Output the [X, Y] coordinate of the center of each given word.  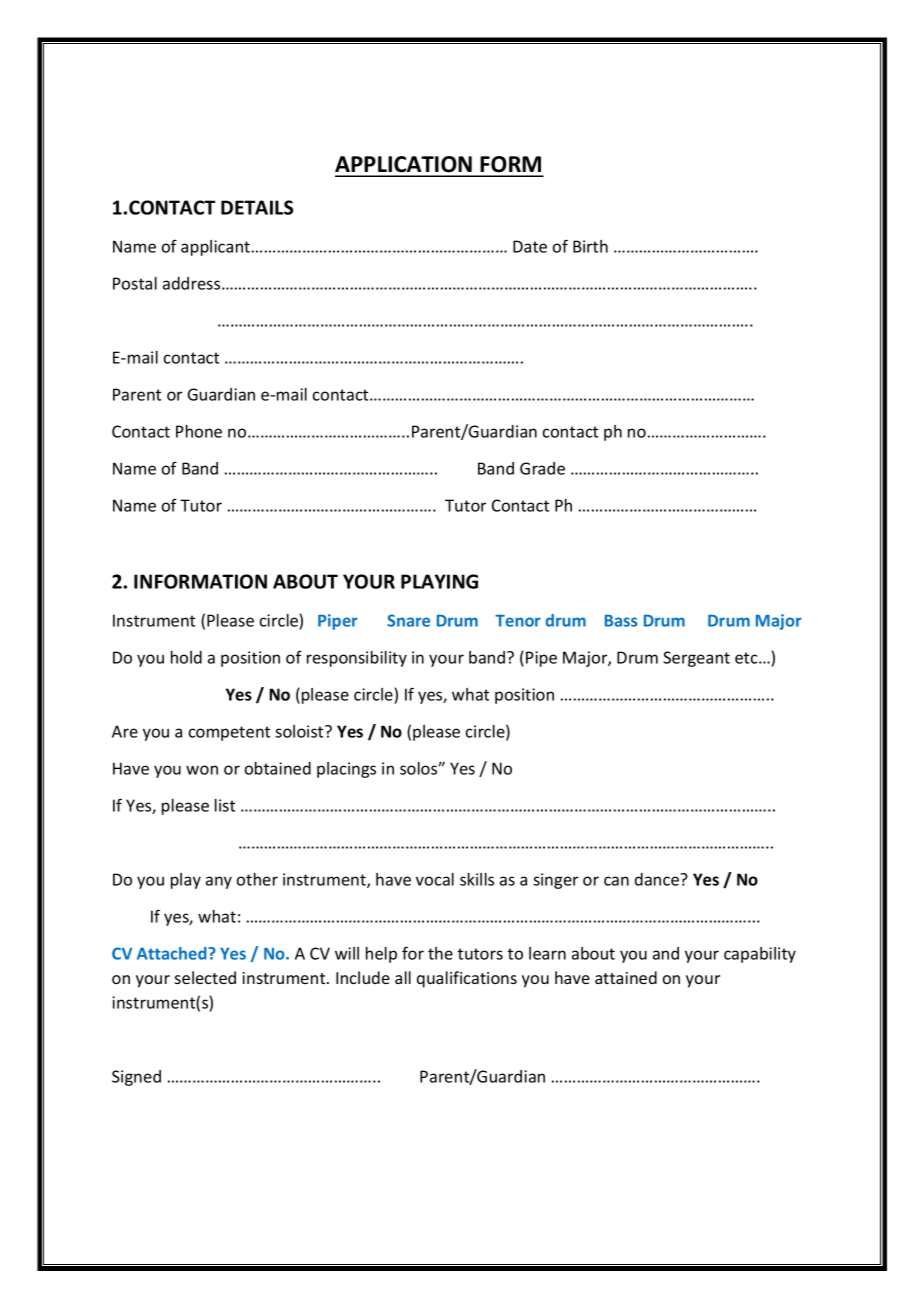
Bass [621, 621]
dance [658, 879]
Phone [199, 431]
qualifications [467, 979]
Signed [136, 1078]
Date [530, 246]
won [202, 770]
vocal [435, 879]
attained [626, 977]
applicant [217, 248]
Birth [590, 246]
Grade [542, 468]
